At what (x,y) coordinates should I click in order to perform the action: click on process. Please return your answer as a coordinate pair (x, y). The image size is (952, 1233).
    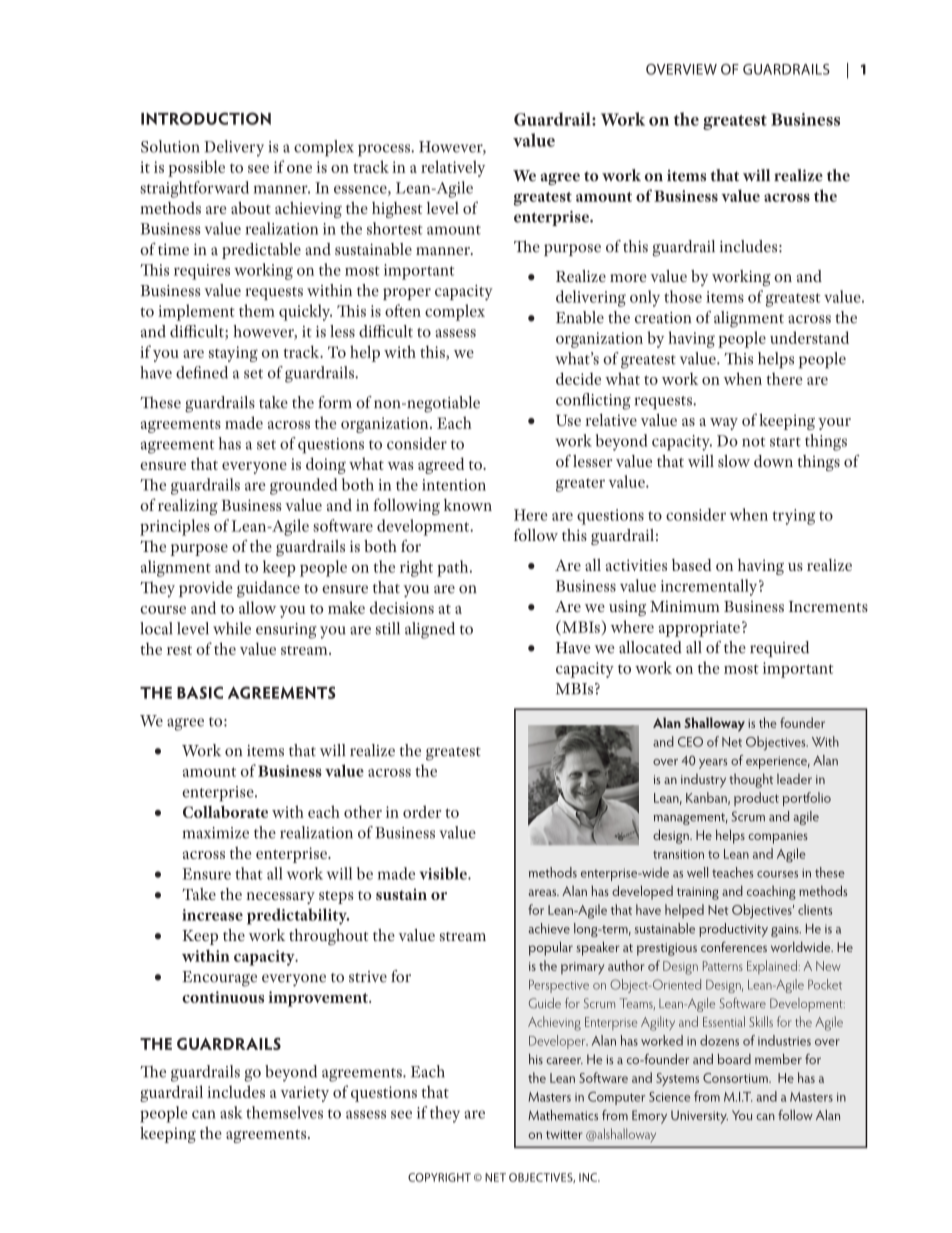
    Looking at the image, I should click on (385, 150).
